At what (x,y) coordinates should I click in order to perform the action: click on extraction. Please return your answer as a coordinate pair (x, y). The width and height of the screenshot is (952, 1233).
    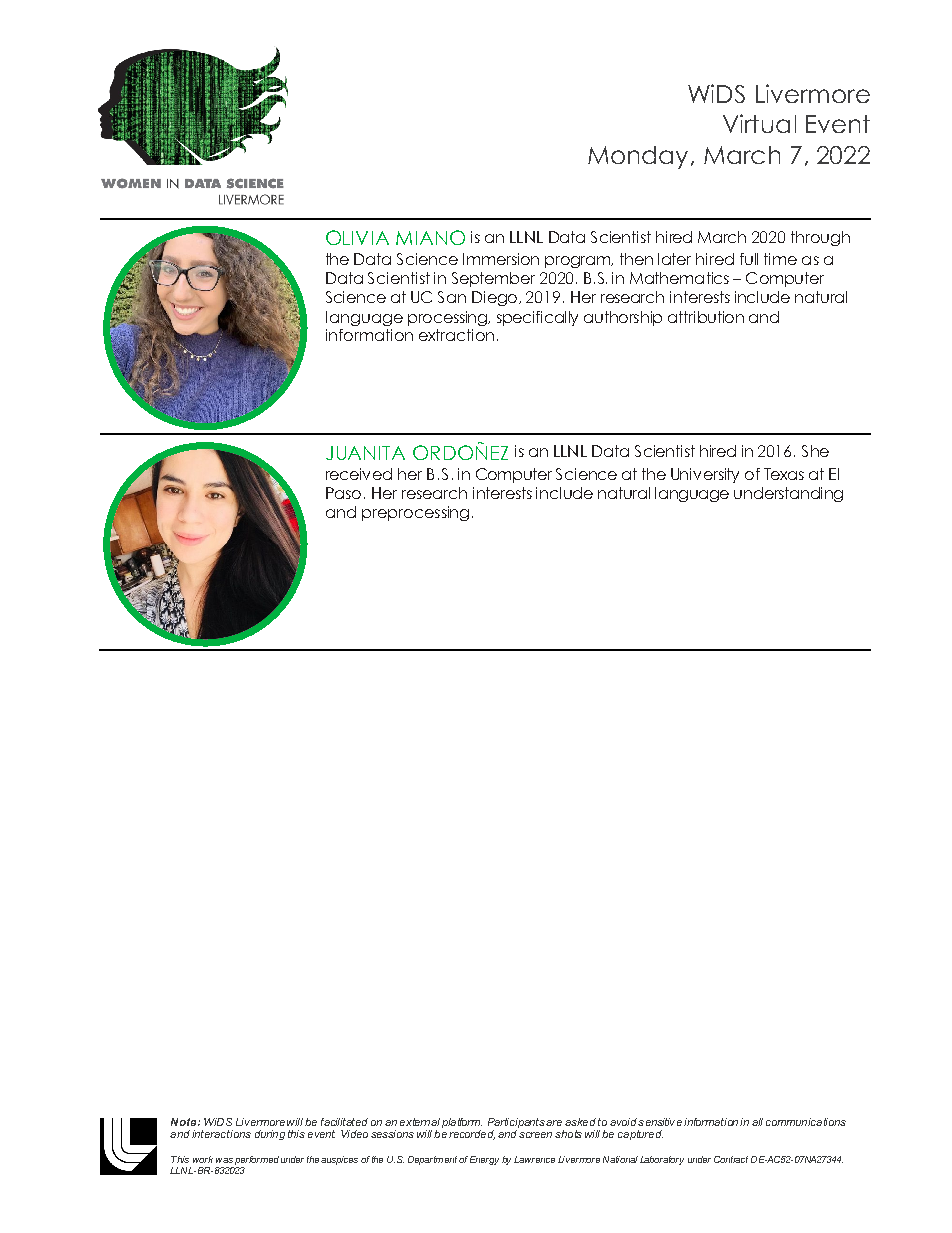
    Looking at the image, I should click on (456, 335).
